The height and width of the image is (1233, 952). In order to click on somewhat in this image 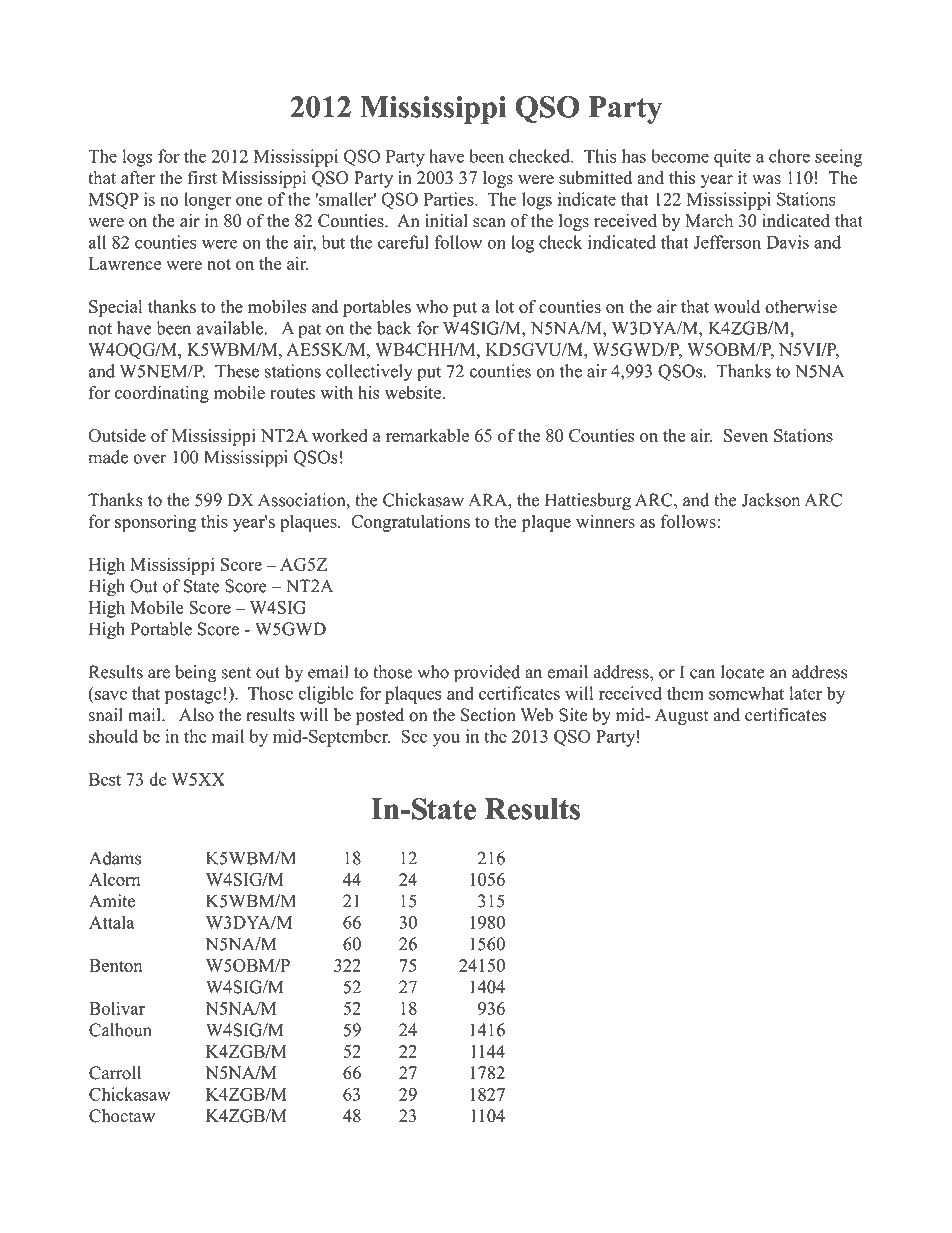, I will do `click(746, 693)`.
